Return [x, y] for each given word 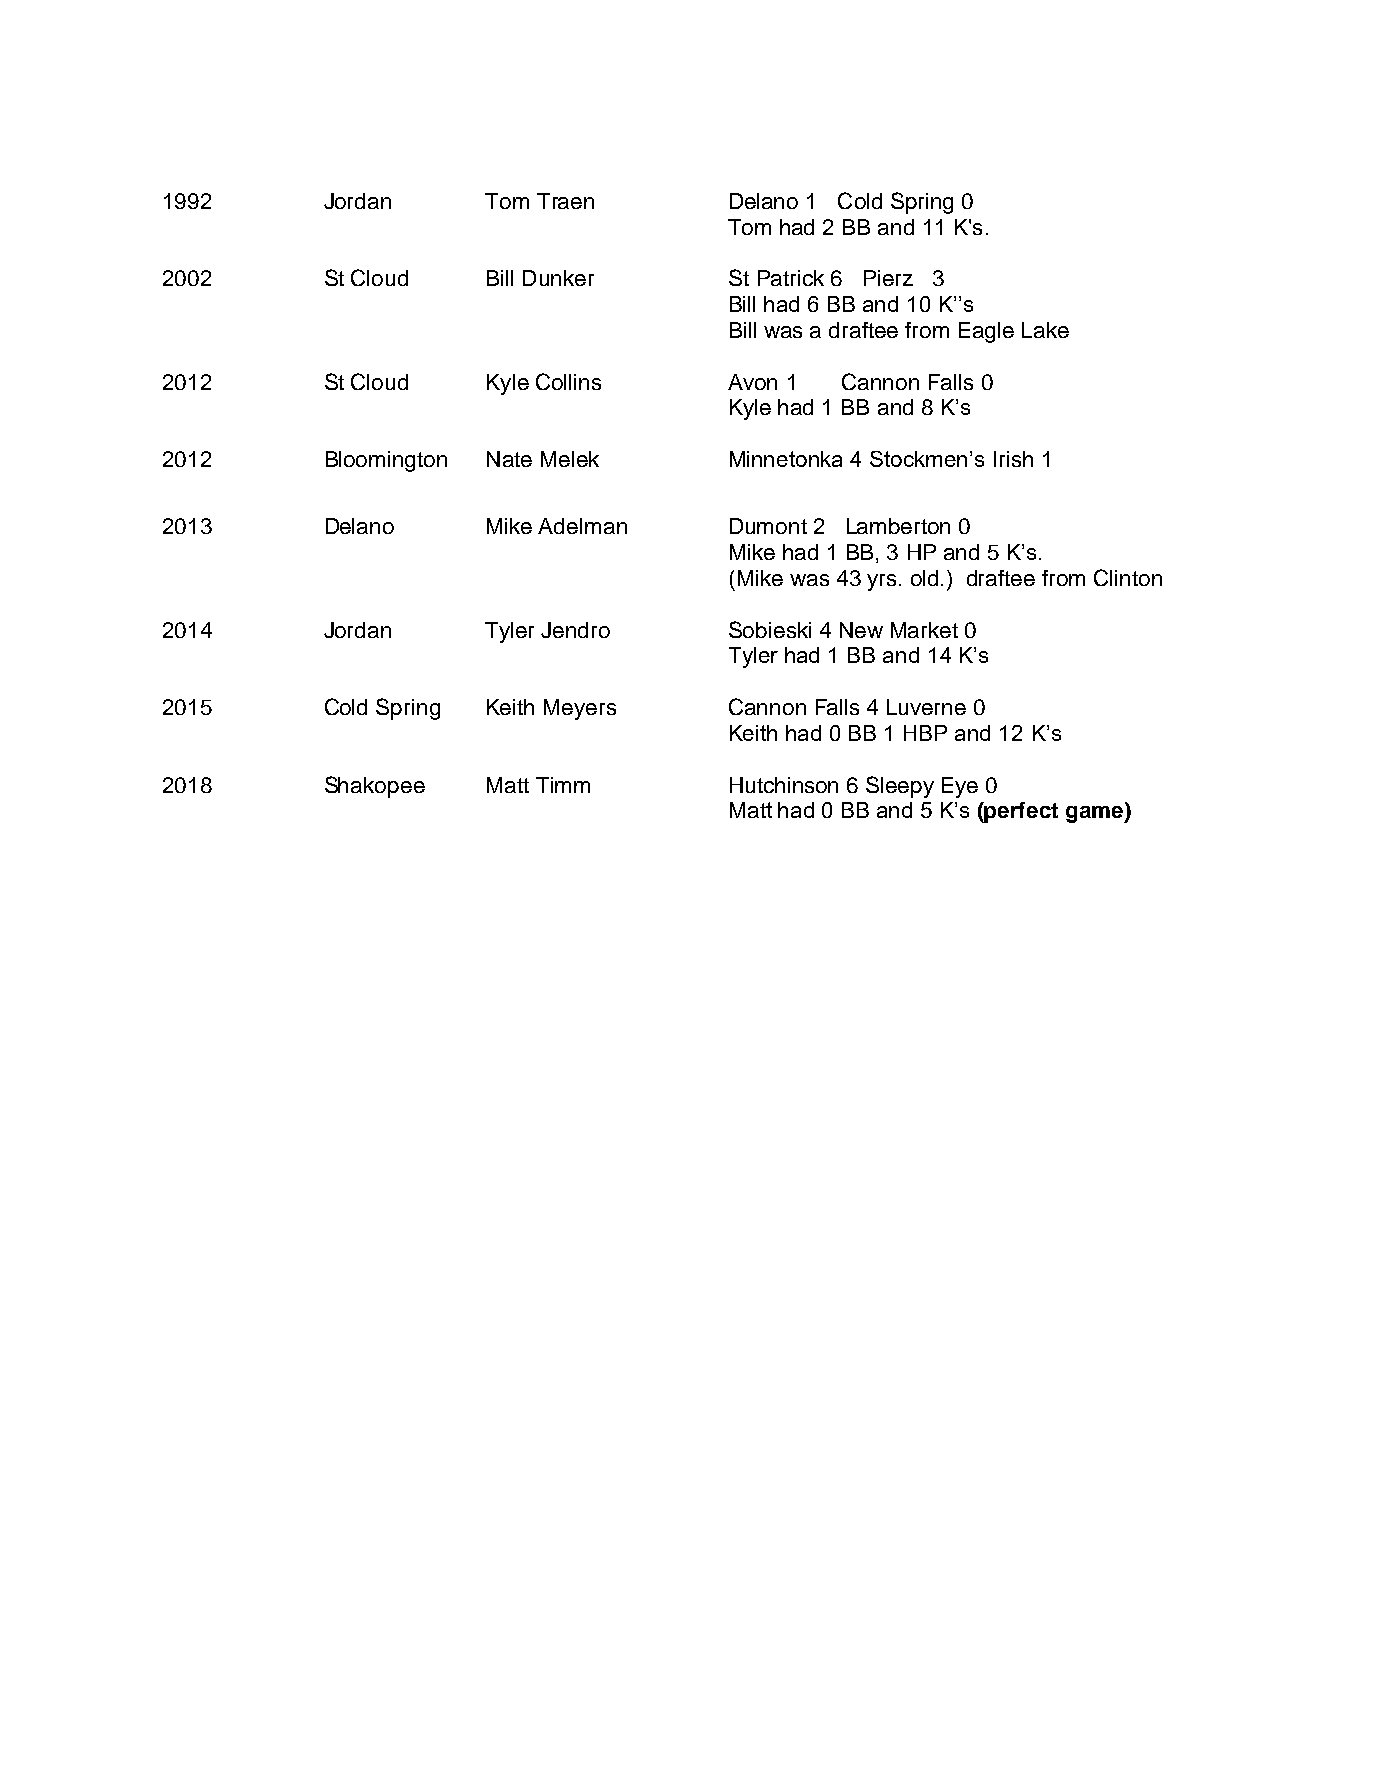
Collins [568, 381]
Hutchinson [784, 785]
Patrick [791, 278]
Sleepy [900, 787]
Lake [1045, 330]
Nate [509, 459]
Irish [1013, 459]
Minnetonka [786, 459]
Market [924, 630]
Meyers [580, 709]
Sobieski [770, 629]
